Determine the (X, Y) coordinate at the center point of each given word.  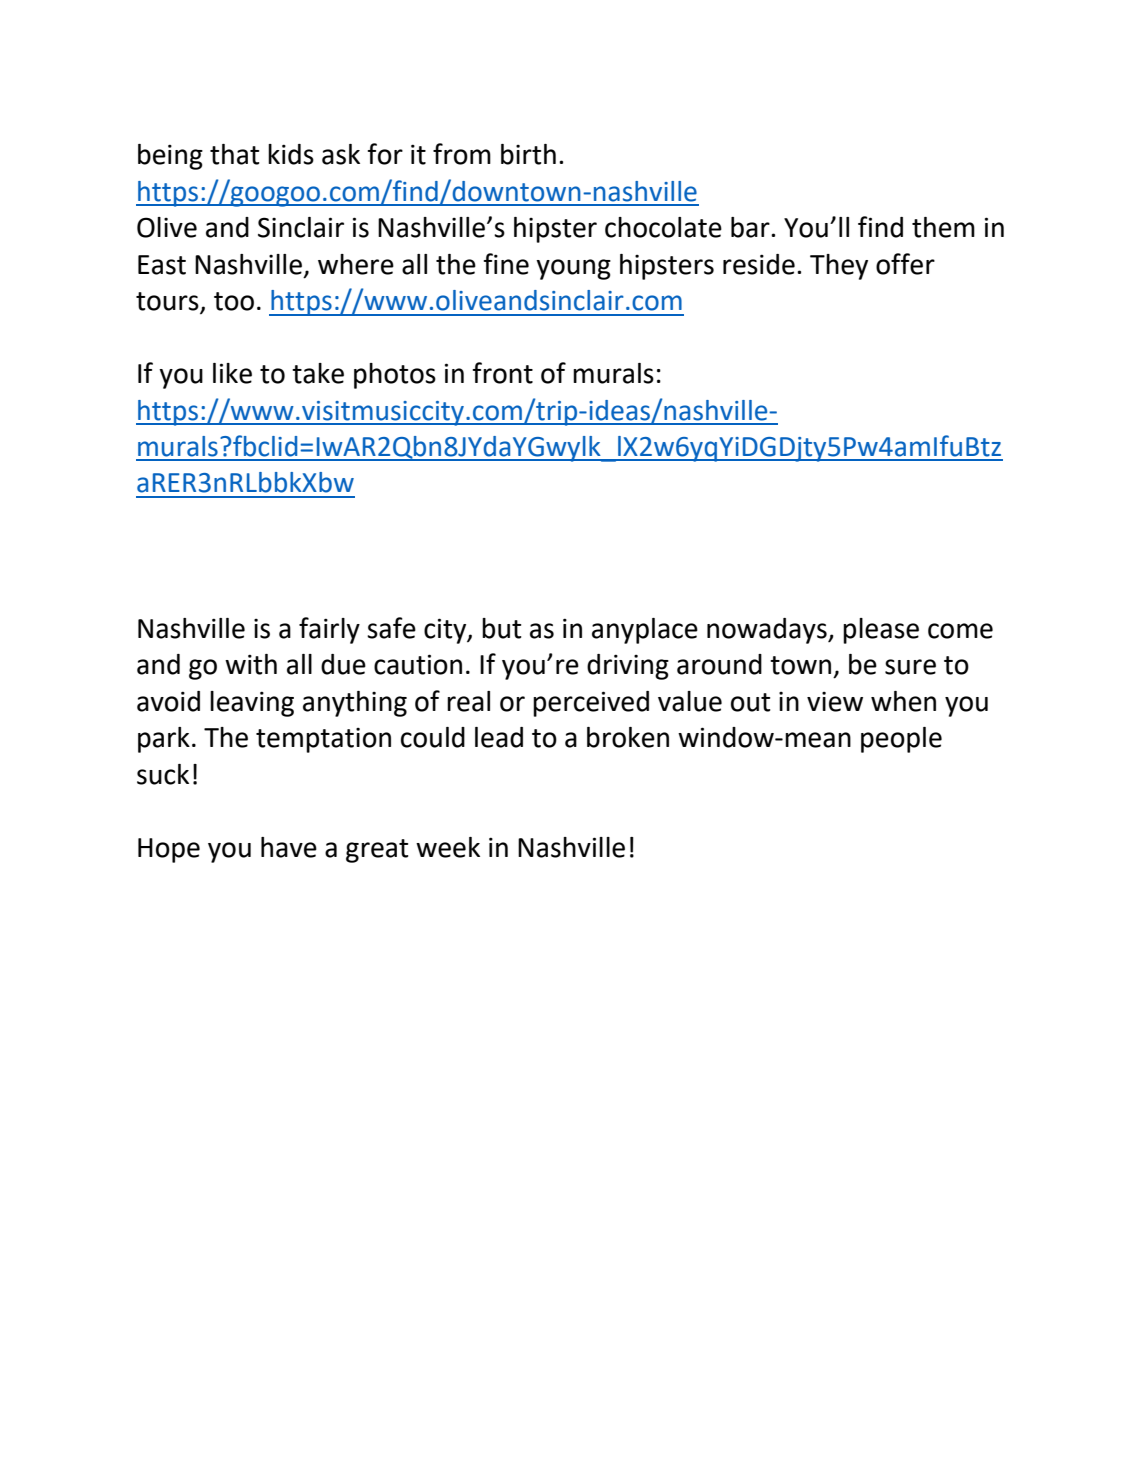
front (502, 373)
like (232, 373)
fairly (329, 630)
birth (528, 154)
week (448, 847)
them (943, 227)
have (289, 847)
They (839, 267)
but (501, 628)
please (881, 631)
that (234, 154)
